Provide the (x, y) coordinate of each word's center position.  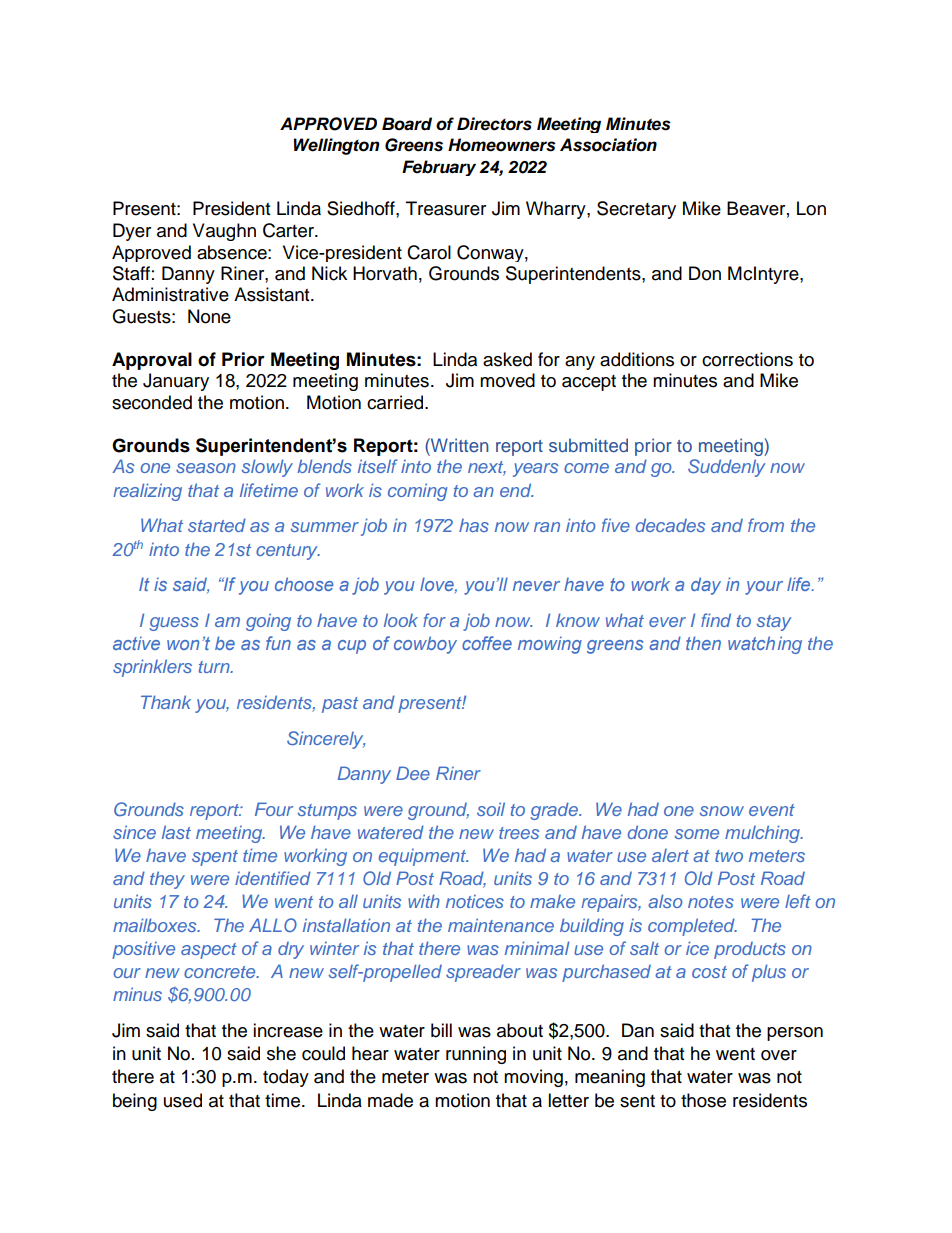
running (476, 1055)
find (716, 620)
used (183, 1100)
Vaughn (224, 232)
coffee (487, 643)
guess (174, 624)
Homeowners (502, 145)
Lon (811, 208)
